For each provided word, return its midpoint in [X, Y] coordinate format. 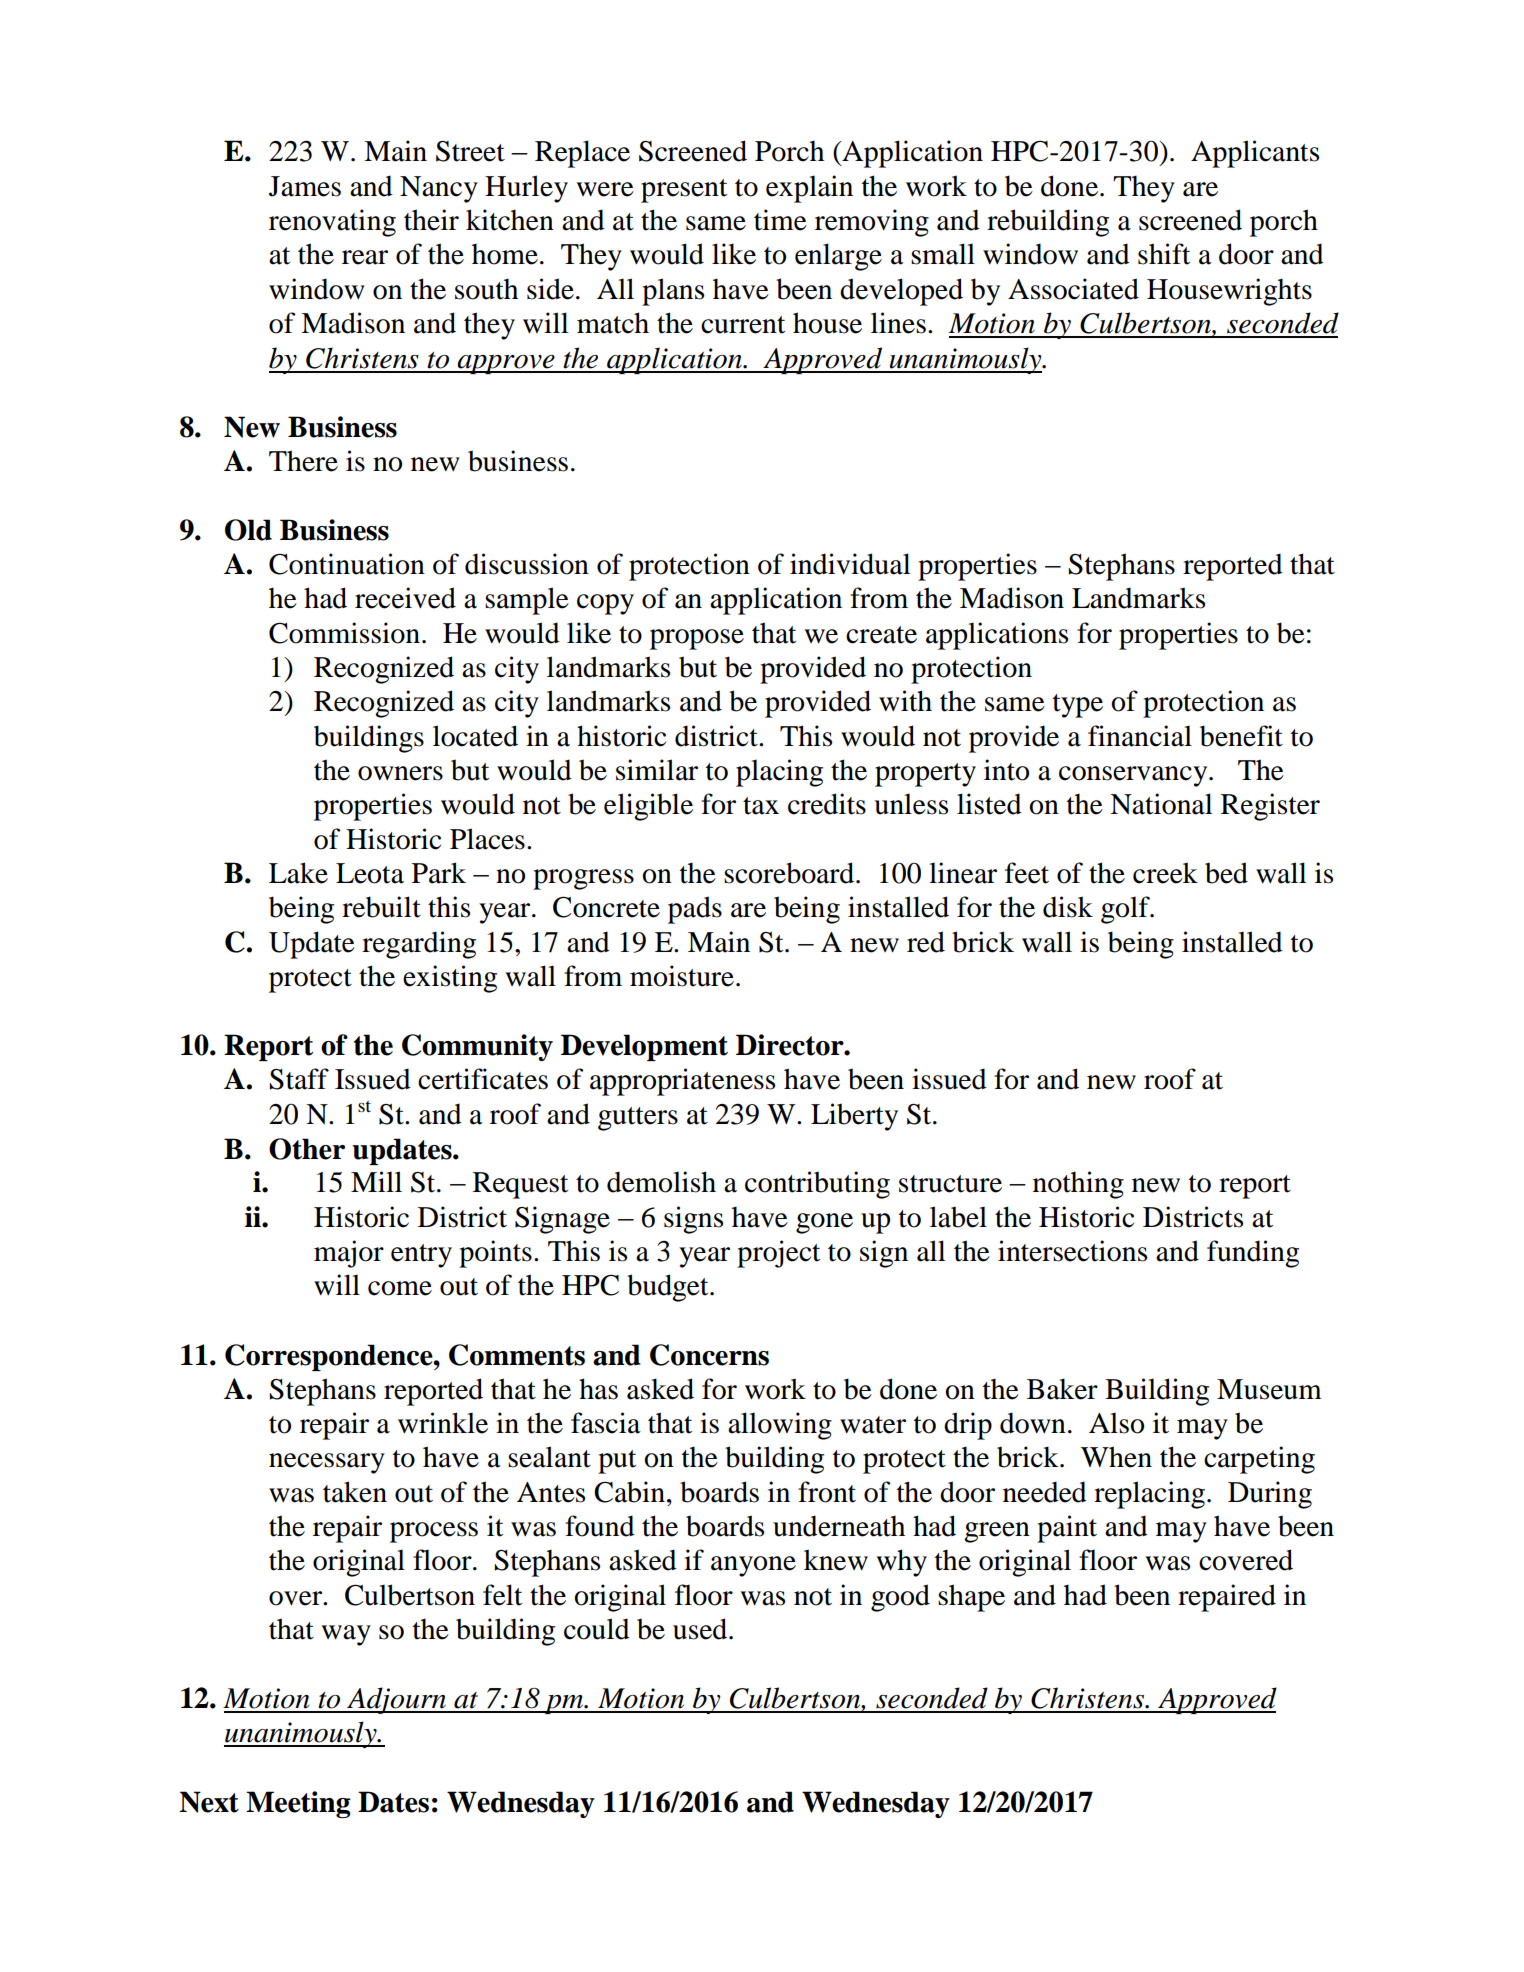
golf [1126, 910]
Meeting [298, 1804]
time [780, 220]
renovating [332, 223]
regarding [419, 945]
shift [1164, 254]
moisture [682, 976]
